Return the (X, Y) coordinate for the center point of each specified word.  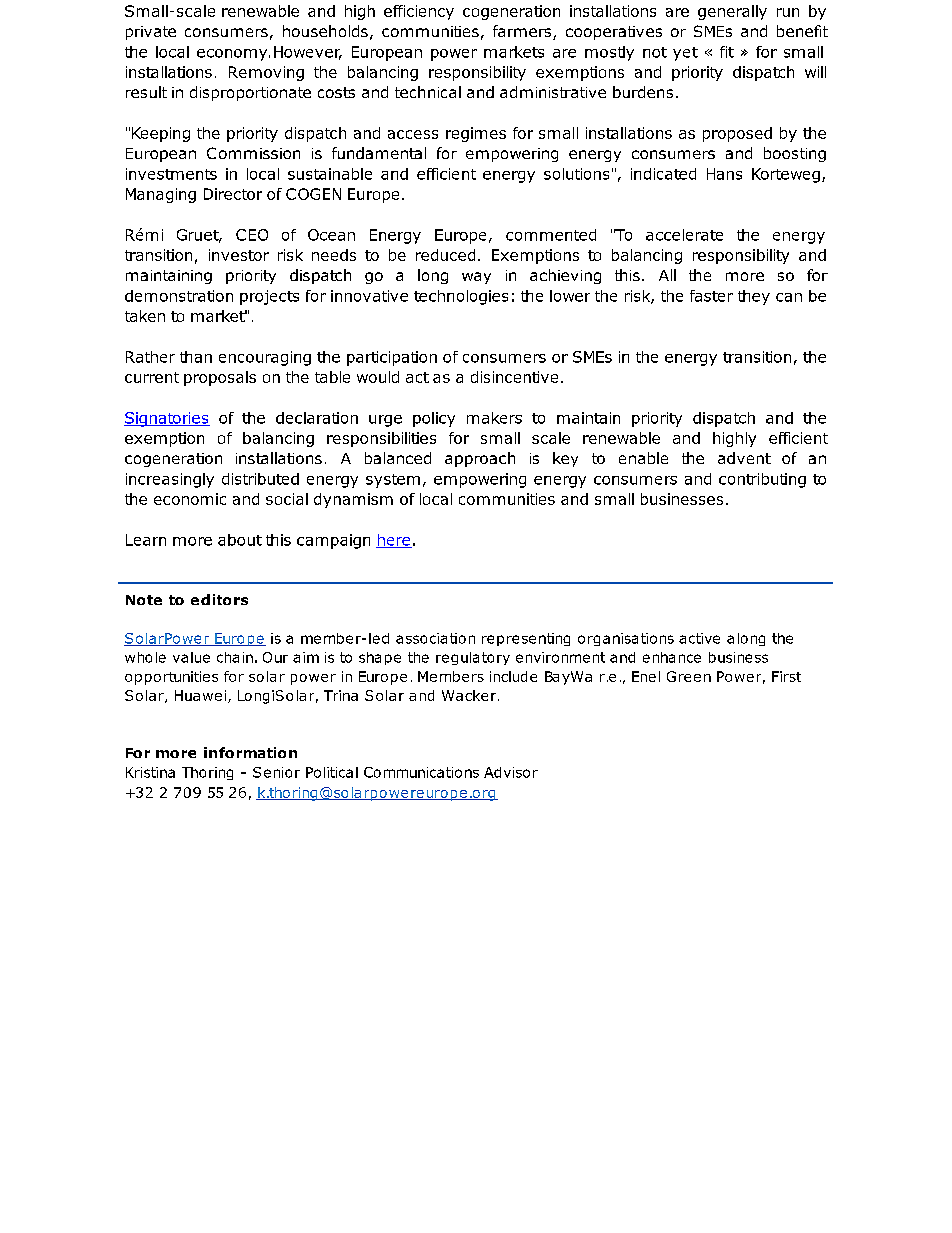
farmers (523, 32)
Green (689, 676)
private (151, 33)
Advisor (511, 772)
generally (732, 12)
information (250, 752)
